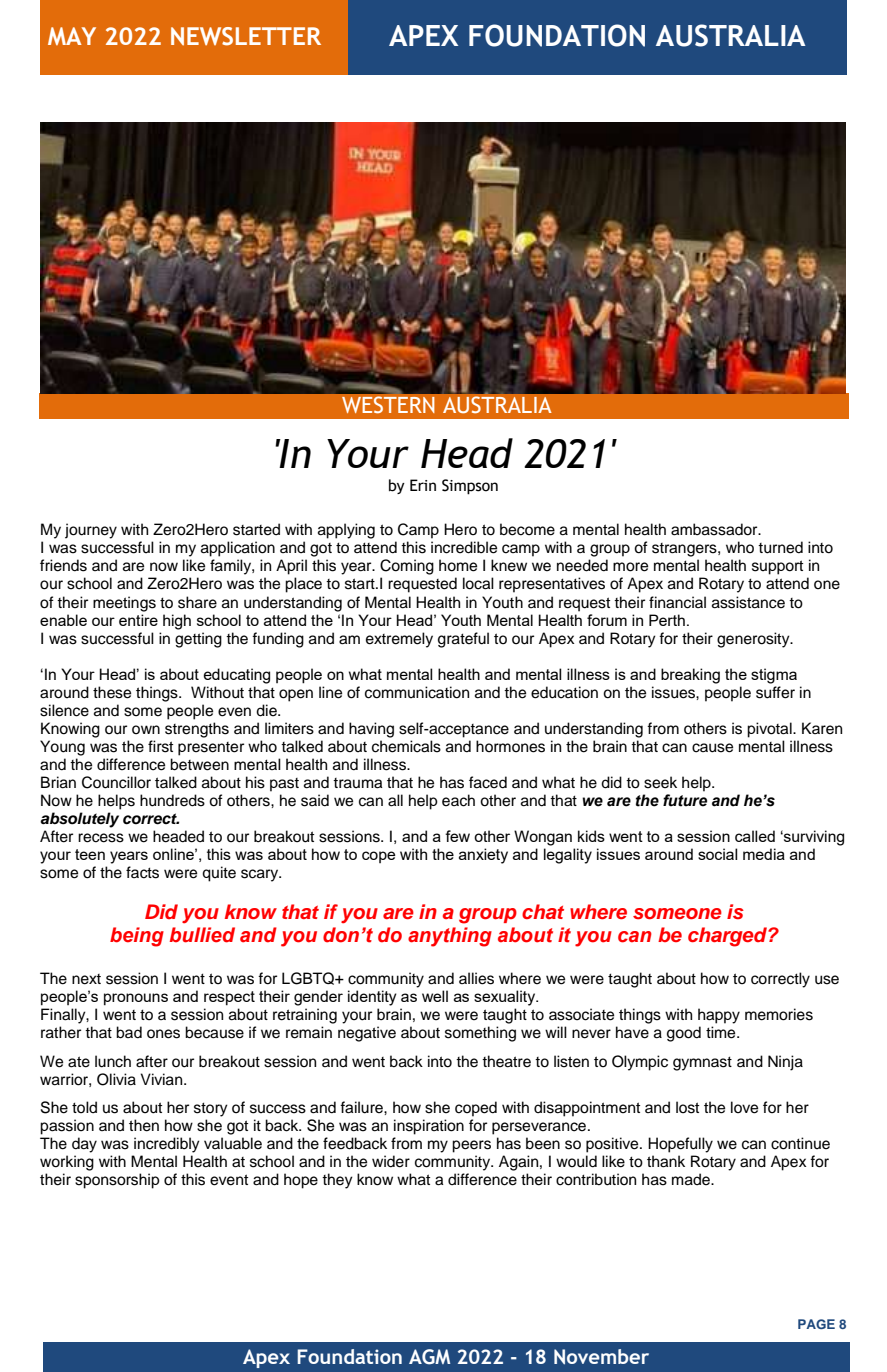 This image has height=1372, width=887. What do you see at coordinates (117, 1181) in the image?
I see `sponsorship` at bounding box center [117, 1181].
